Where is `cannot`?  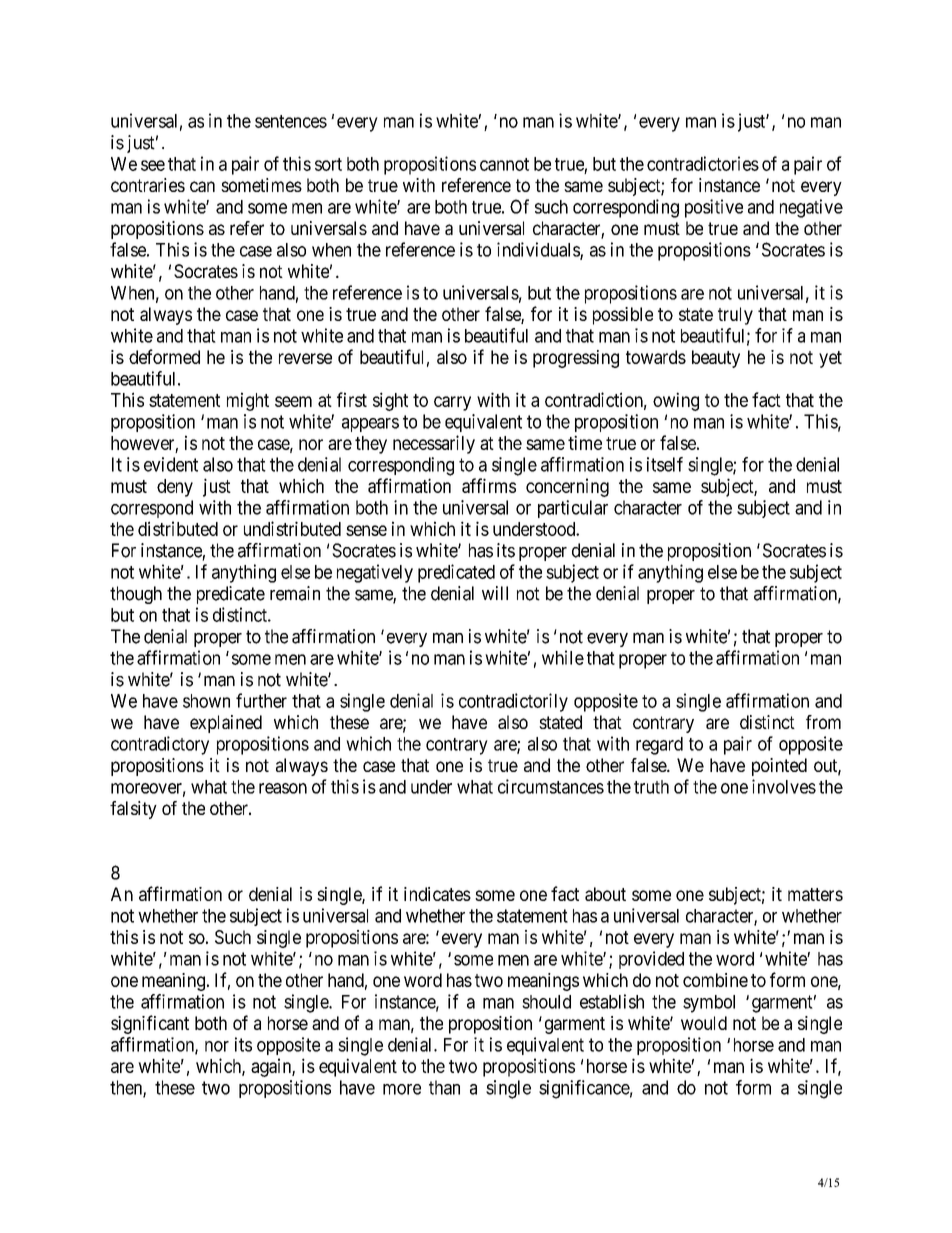 cannot is located at coordinates (504, 164).
